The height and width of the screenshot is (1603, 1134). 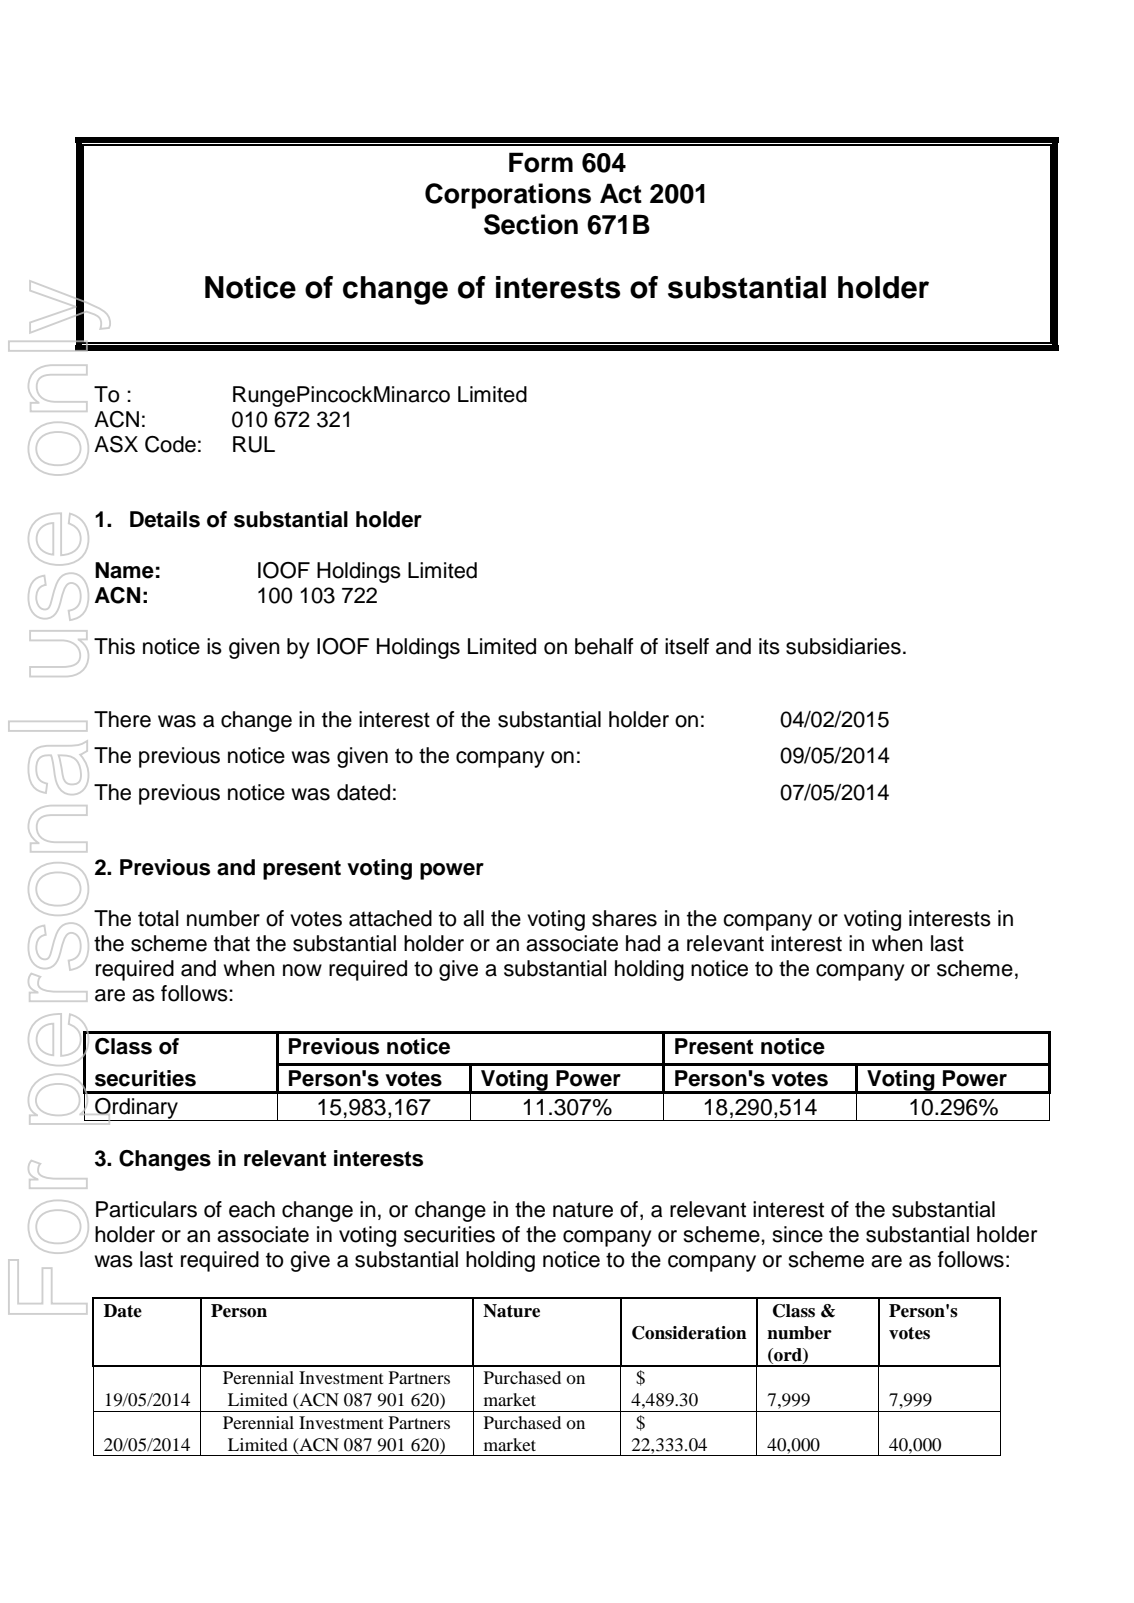 What do you see at coordinates (621, 193) in the screenshot?
I see `Act` at bounding box center [621, 193].
